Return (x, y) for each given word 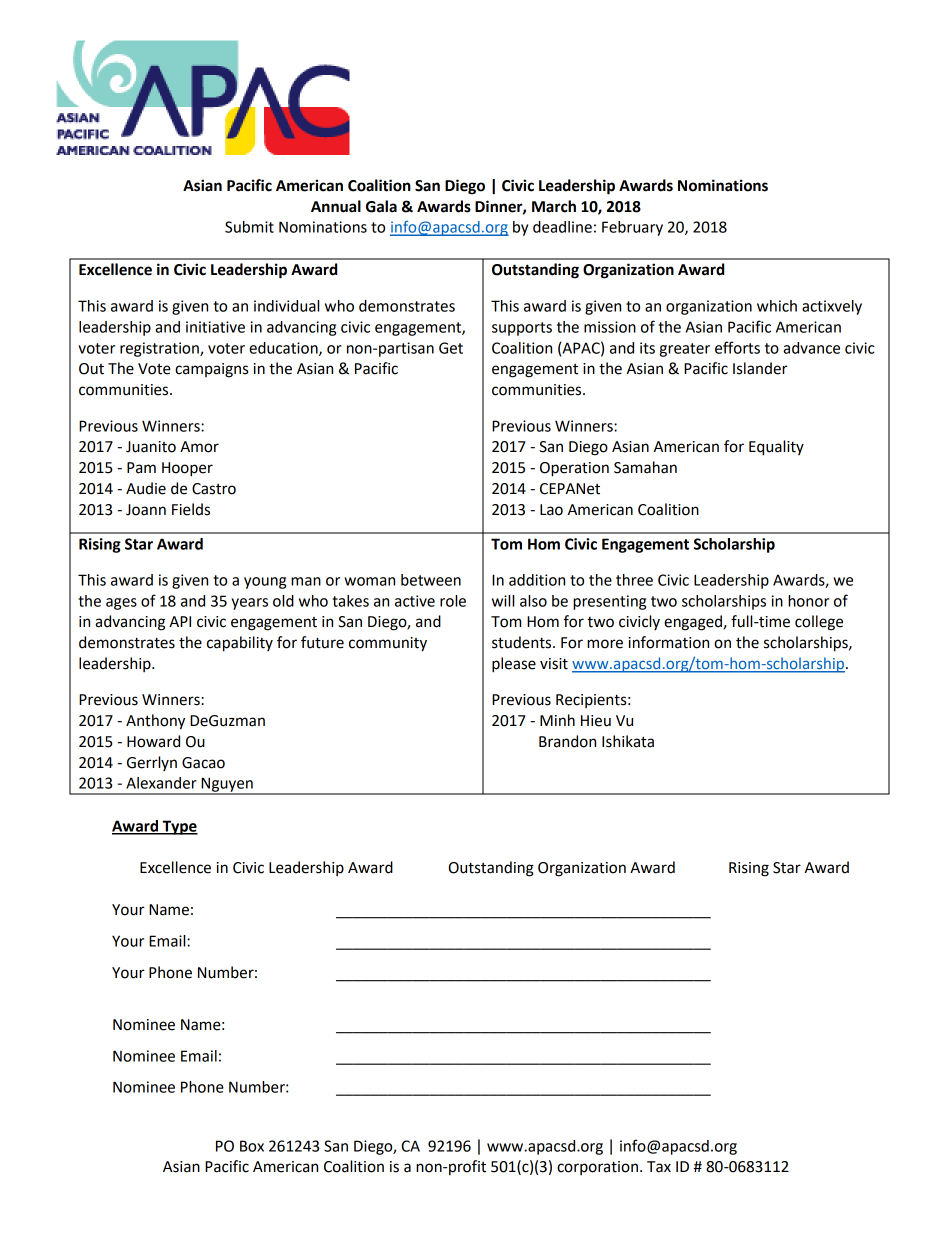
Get (451, 348)
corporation (597, 1168)
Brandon (567, 741)
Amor (199, 447)
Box (252, 1146)
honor (808, 601)
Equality (776, 448)
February (632, 228)
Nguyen (227, 785)
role (453, 601)
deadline (562, 227)
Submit (249, 227)
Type (179, 827)
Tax (659, 1167)
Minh (557, 720)
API (180, 621)
